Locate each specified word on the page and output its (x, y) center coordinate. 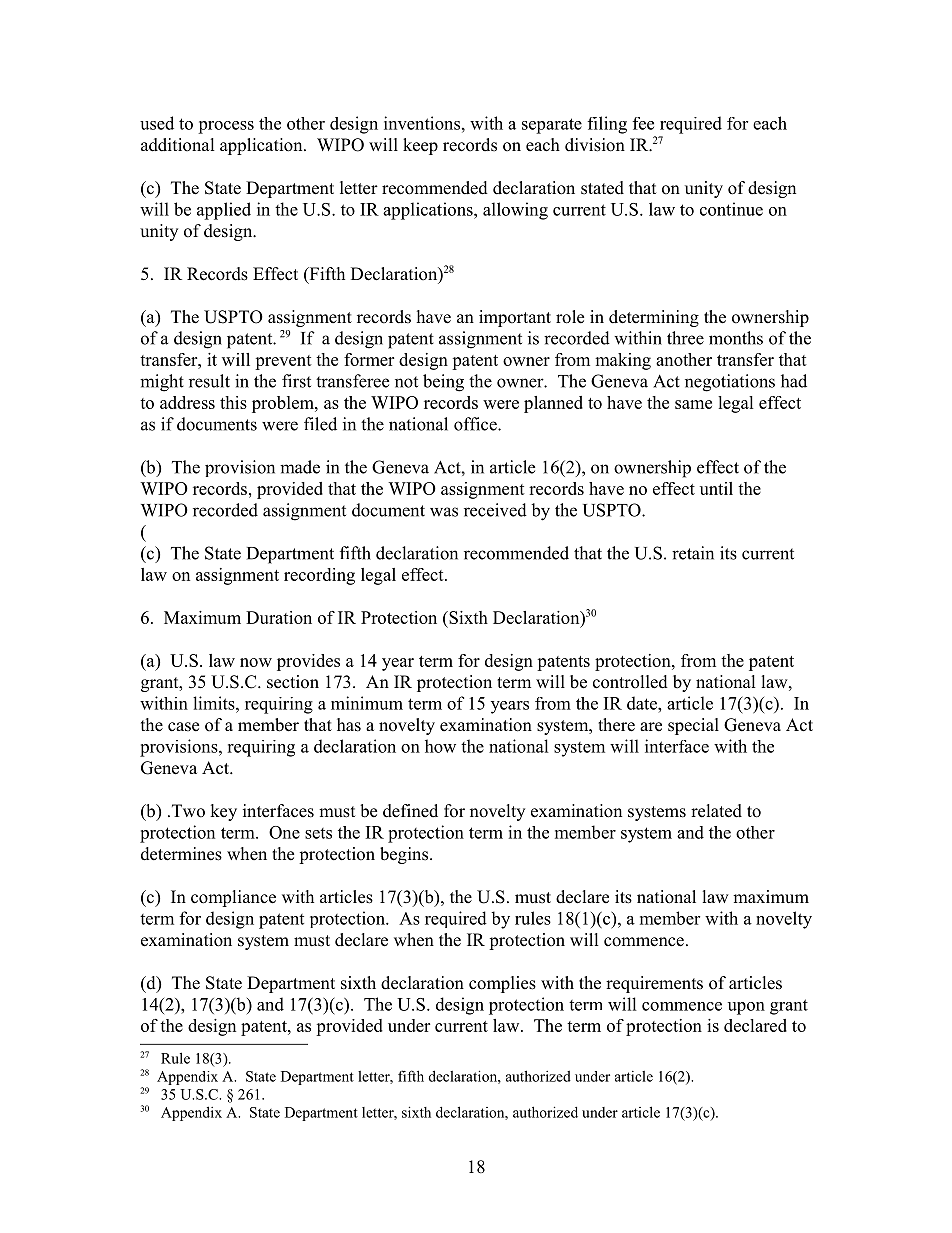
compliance (233, 898)
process (226, 127)
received (495, 510)
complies (502, 984)
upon (746, 1008)
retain (693, 553)
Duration (279, 617)
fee (643, 123)
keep (420, 146)
